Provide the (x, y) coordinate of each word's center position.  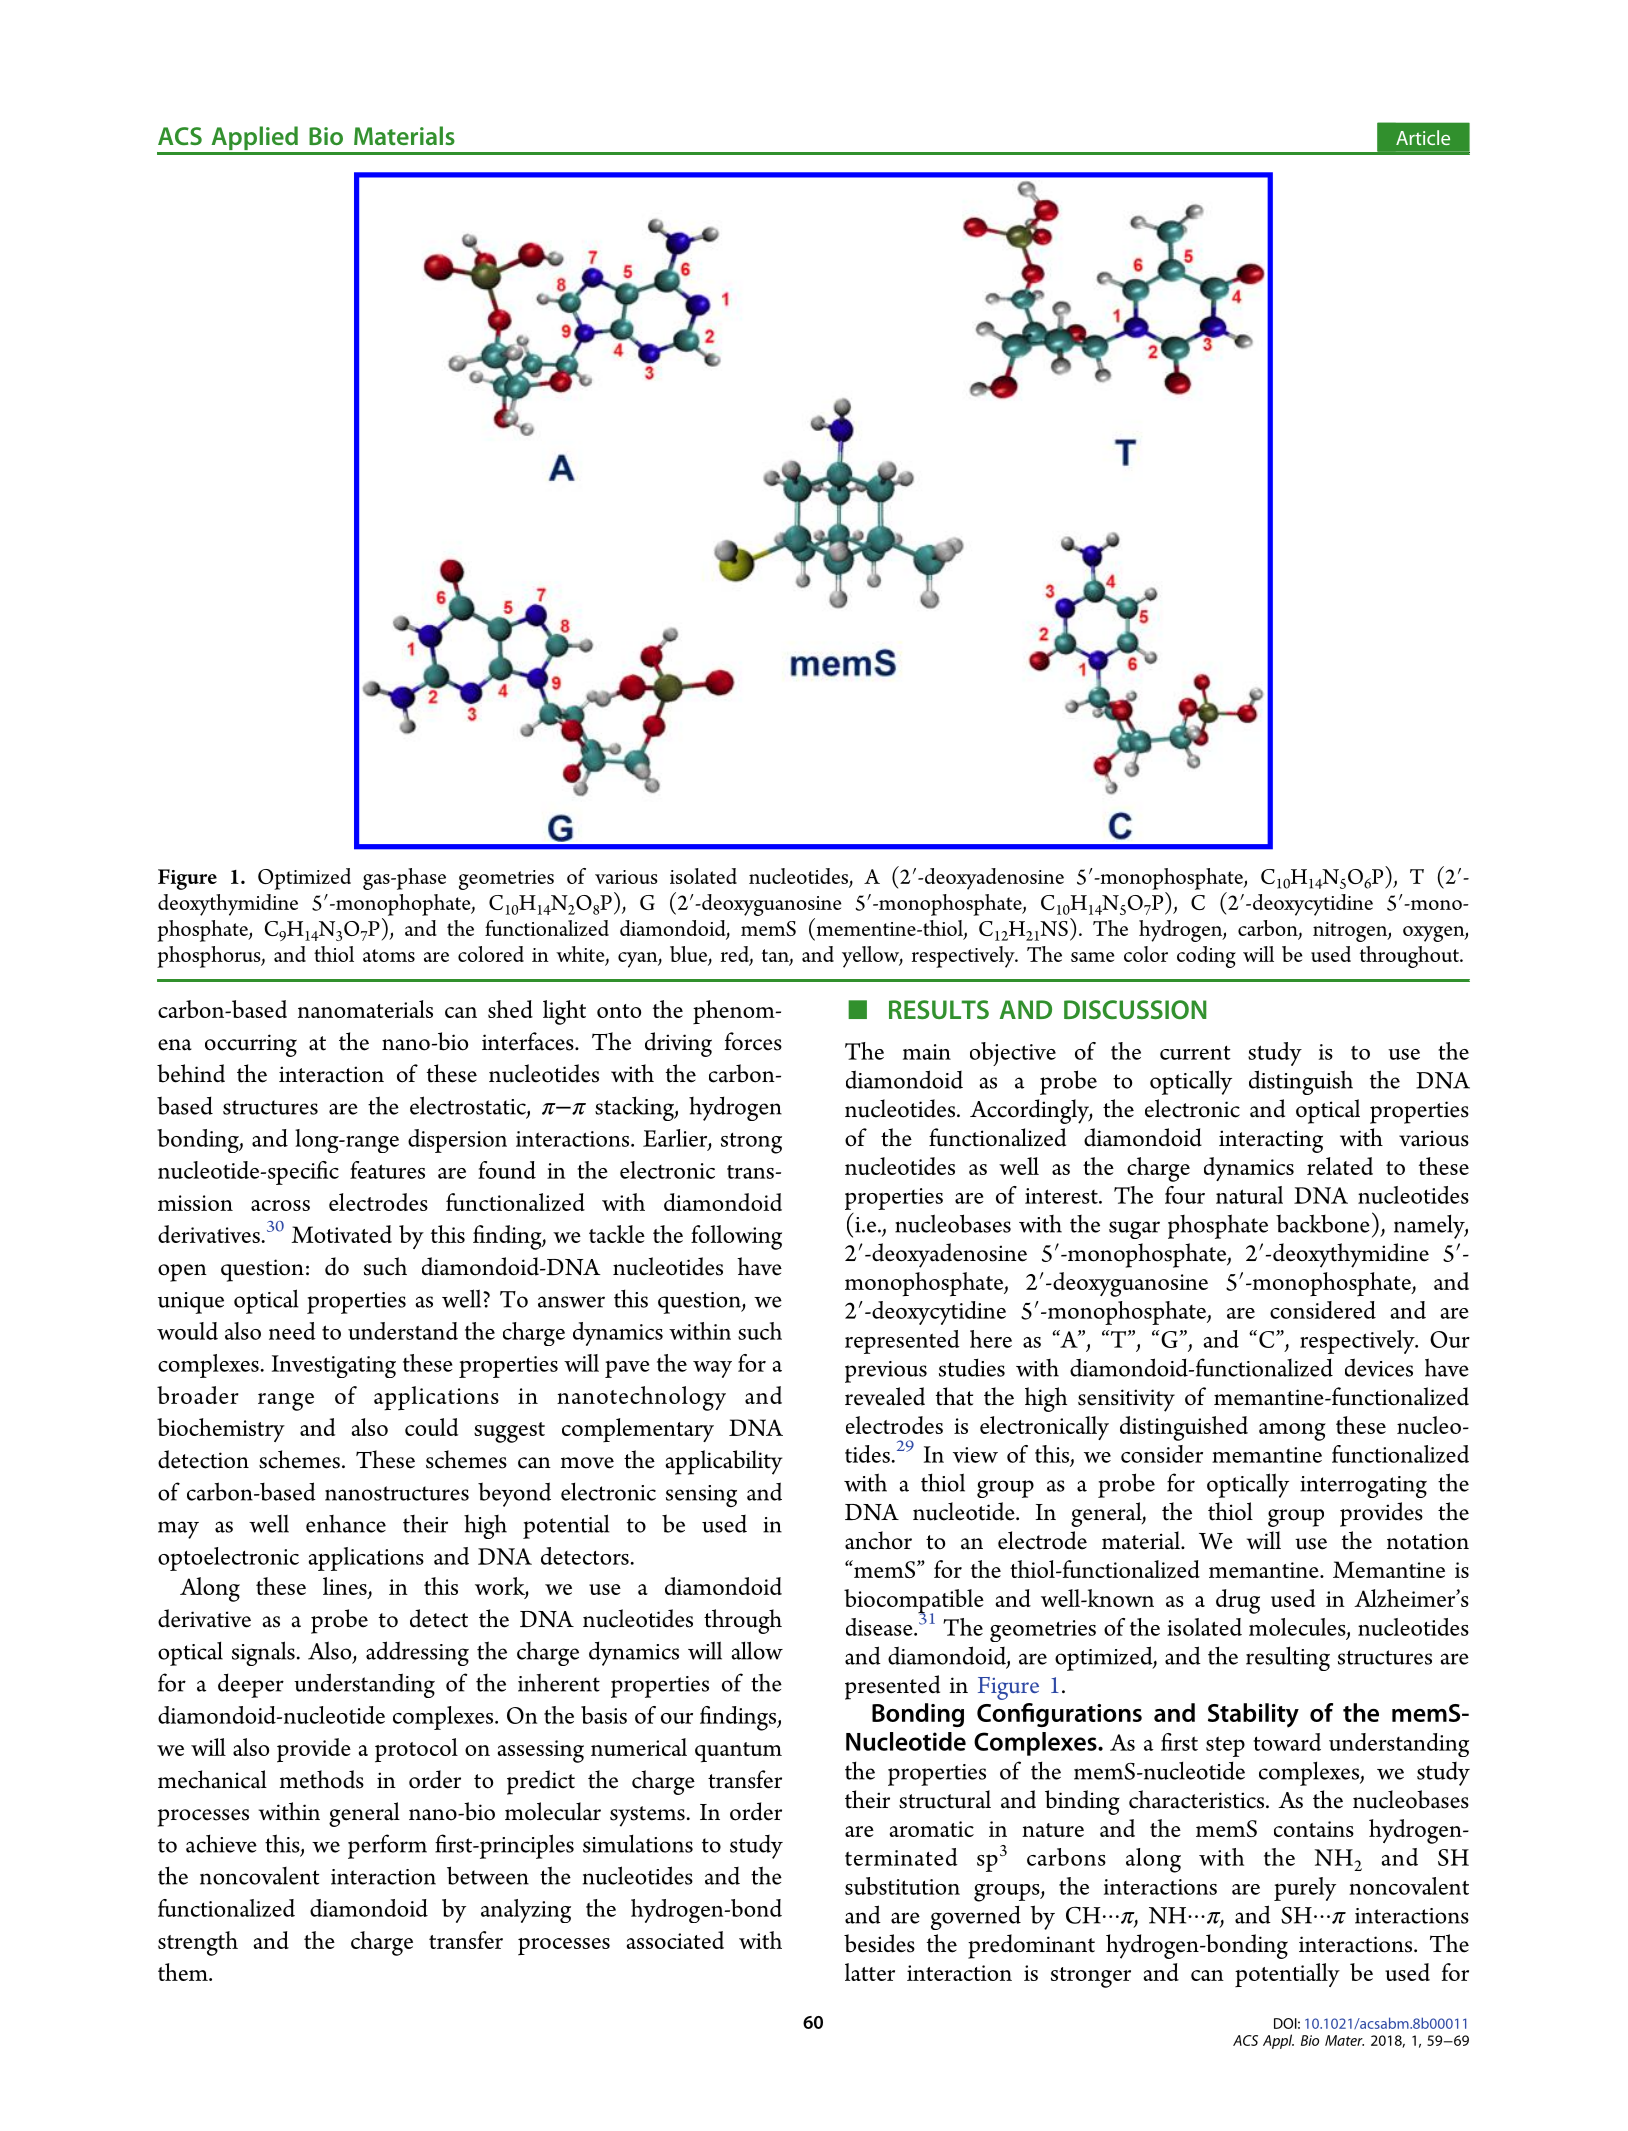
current (1195, 1052)
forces (753, 1041)
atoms (389, 955)
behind (191, 1073)
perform (387, 1846)
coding (1206, 957)
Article (1423, 137)
